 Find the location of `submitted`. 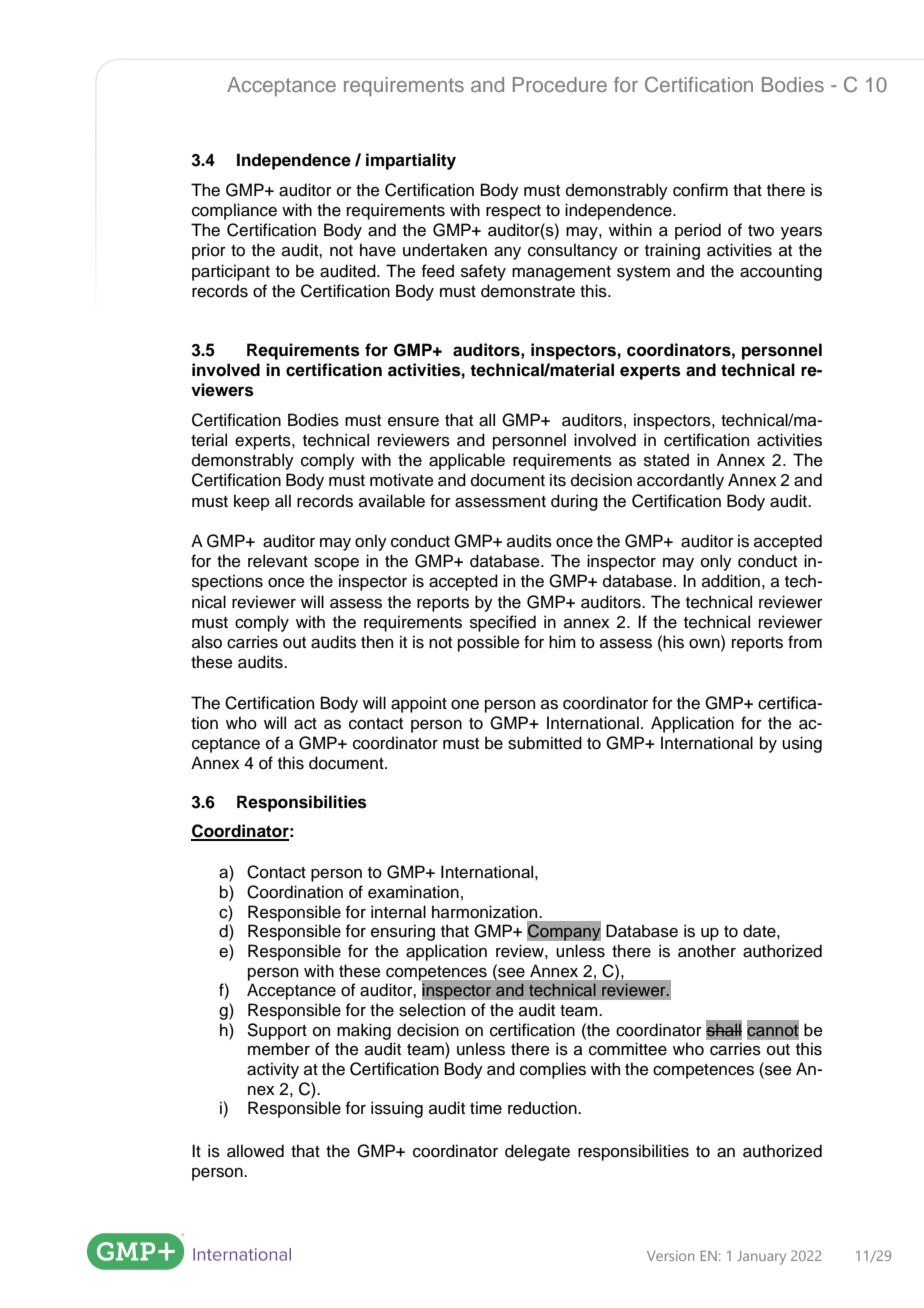

submitted is located at coordinates (545, 743).
